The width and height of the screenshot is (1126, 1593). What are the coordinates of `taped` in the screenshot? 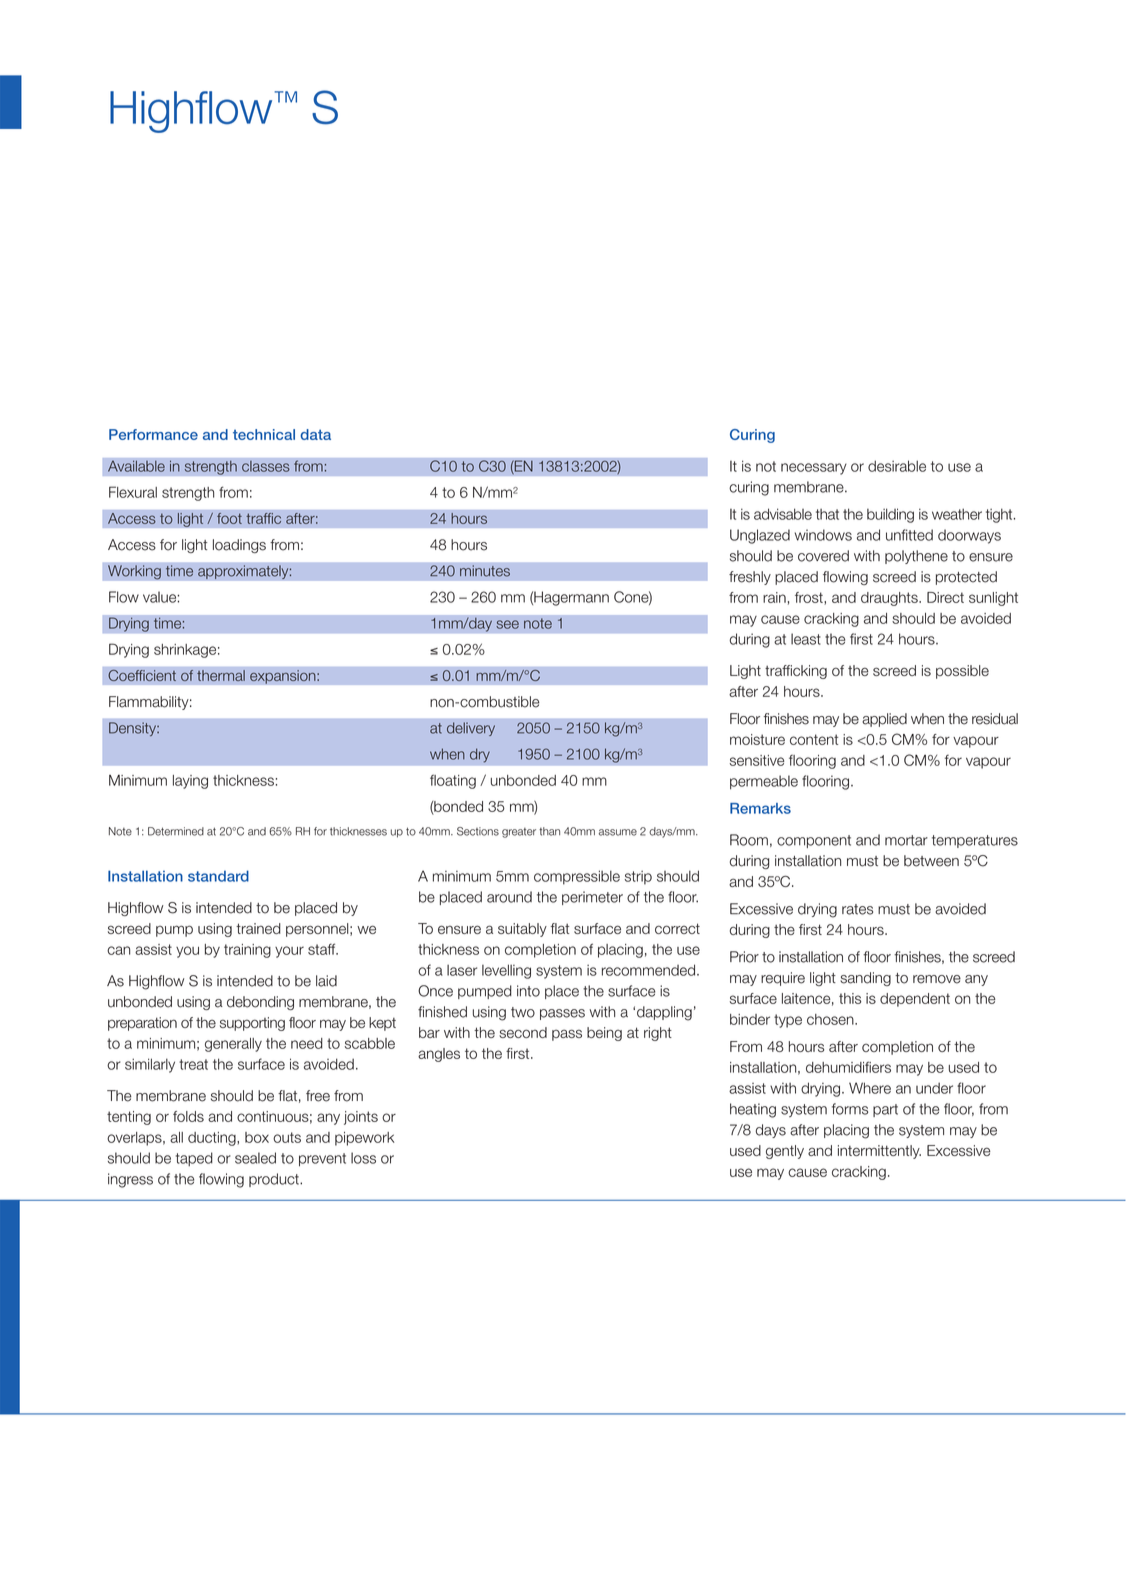 It's located at (194, 1159).
